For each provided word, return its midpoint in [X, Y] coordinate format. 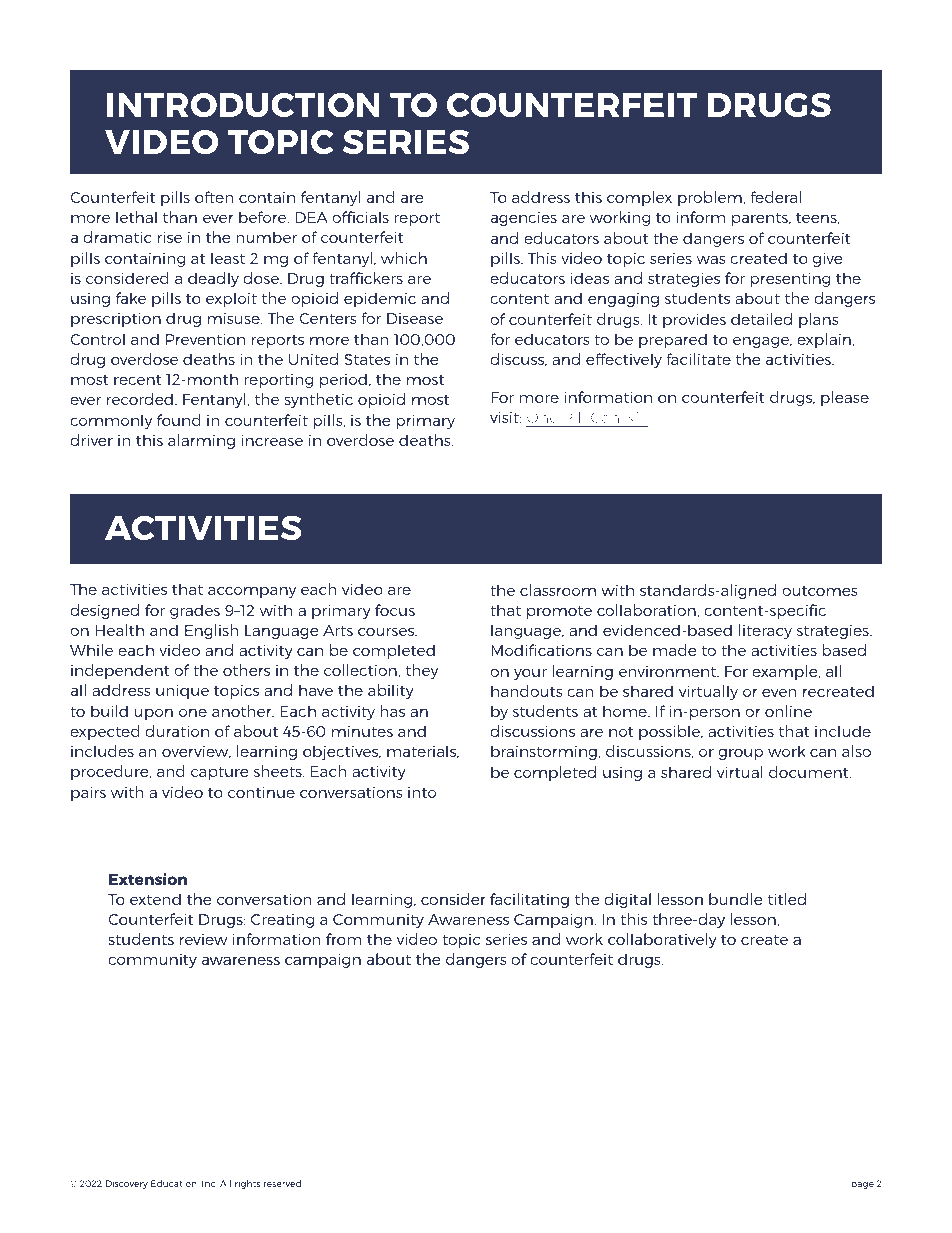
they [422, 671]
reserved [283, 1183]
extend [155, 899]
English [212, 631]
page [862, 1185]
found [179, 420]
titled [787, 899]
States [367, 359]
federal [776, 197]
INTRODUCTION [243, 105]
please [845, 398]
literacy [765, 631]
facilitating [529, 900]
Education [175, 1183]
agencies [524, 218]
